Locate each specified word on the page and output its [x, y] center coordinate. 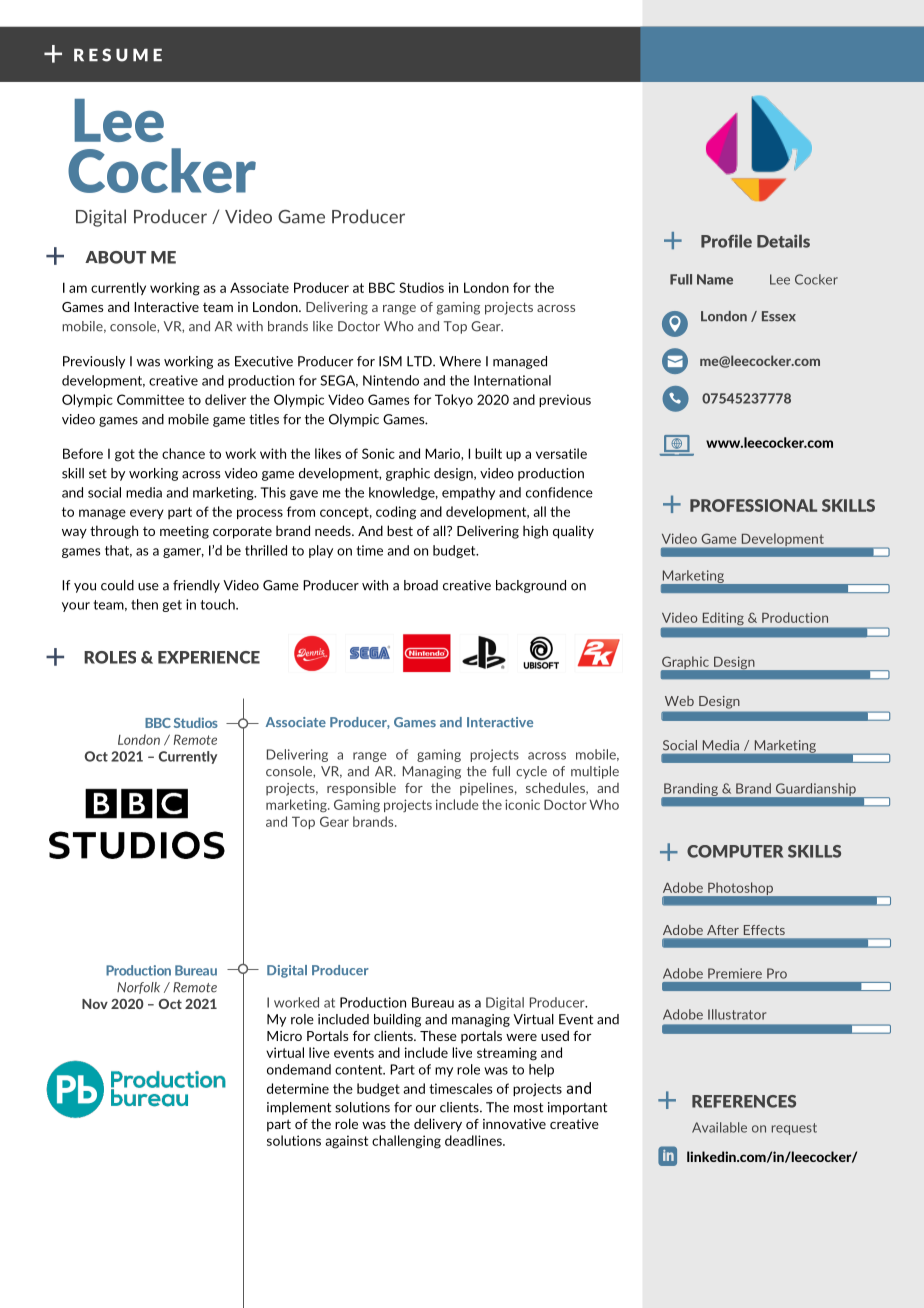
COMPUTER [735, 851]
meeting [184, 532]
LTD [420, 361]
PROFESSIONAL [753, 505]
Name [715, 279]
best [400, 530]
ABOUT [115, 257]
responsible [361, 789]
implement [299, 1108]
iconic [522, 804]
